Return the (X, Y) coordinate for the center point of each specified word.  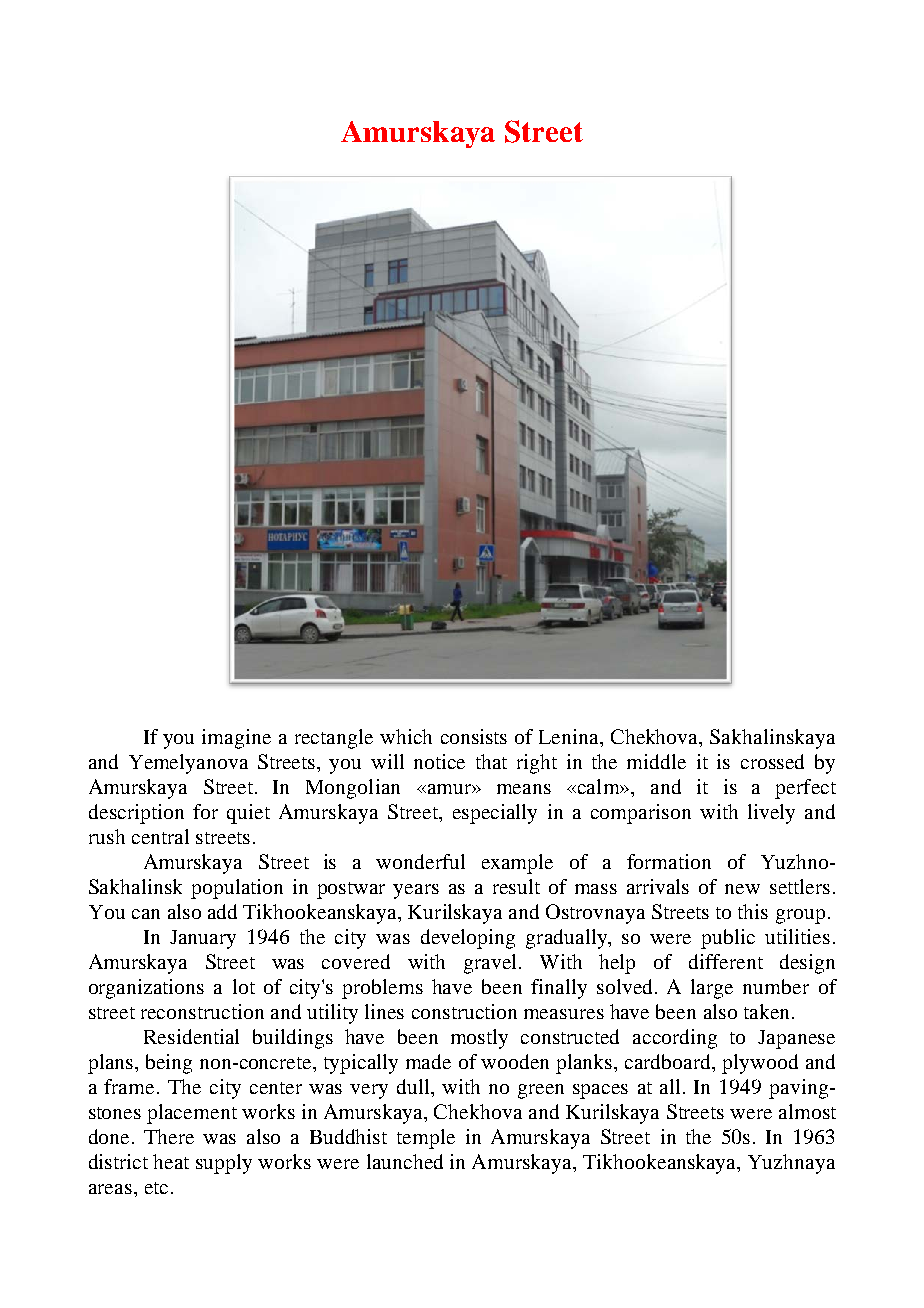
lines (384, 1011)
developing (468, 939)
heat (171, 1161)
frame (129, 1086)
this (753, 911)
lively (771, 814)
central (160, 836)
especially (495, 814)
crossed (772, 761)
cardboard (669, 1061)
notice (439, 761)
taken (766, 1011)
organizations (146, 989)
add (222, 911)
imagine (236, 739)
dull (414, 1086)
